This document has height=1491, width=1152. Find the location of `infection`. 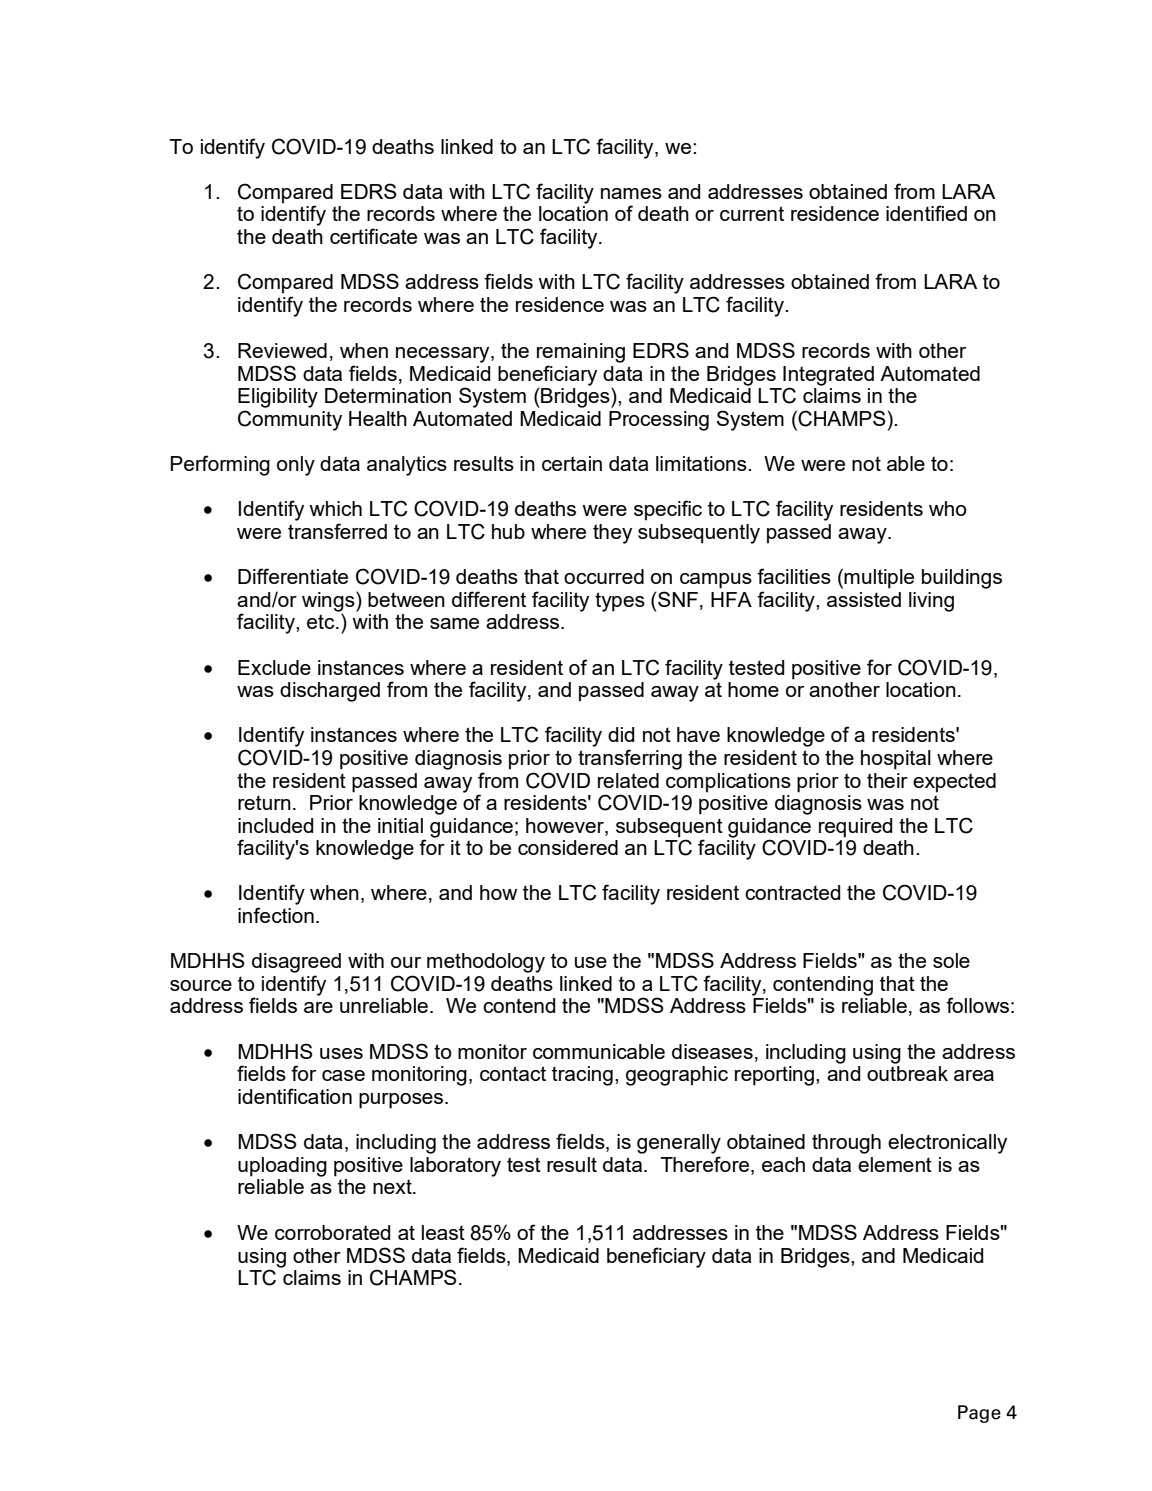

infection is located at coordinates (276, 915).
